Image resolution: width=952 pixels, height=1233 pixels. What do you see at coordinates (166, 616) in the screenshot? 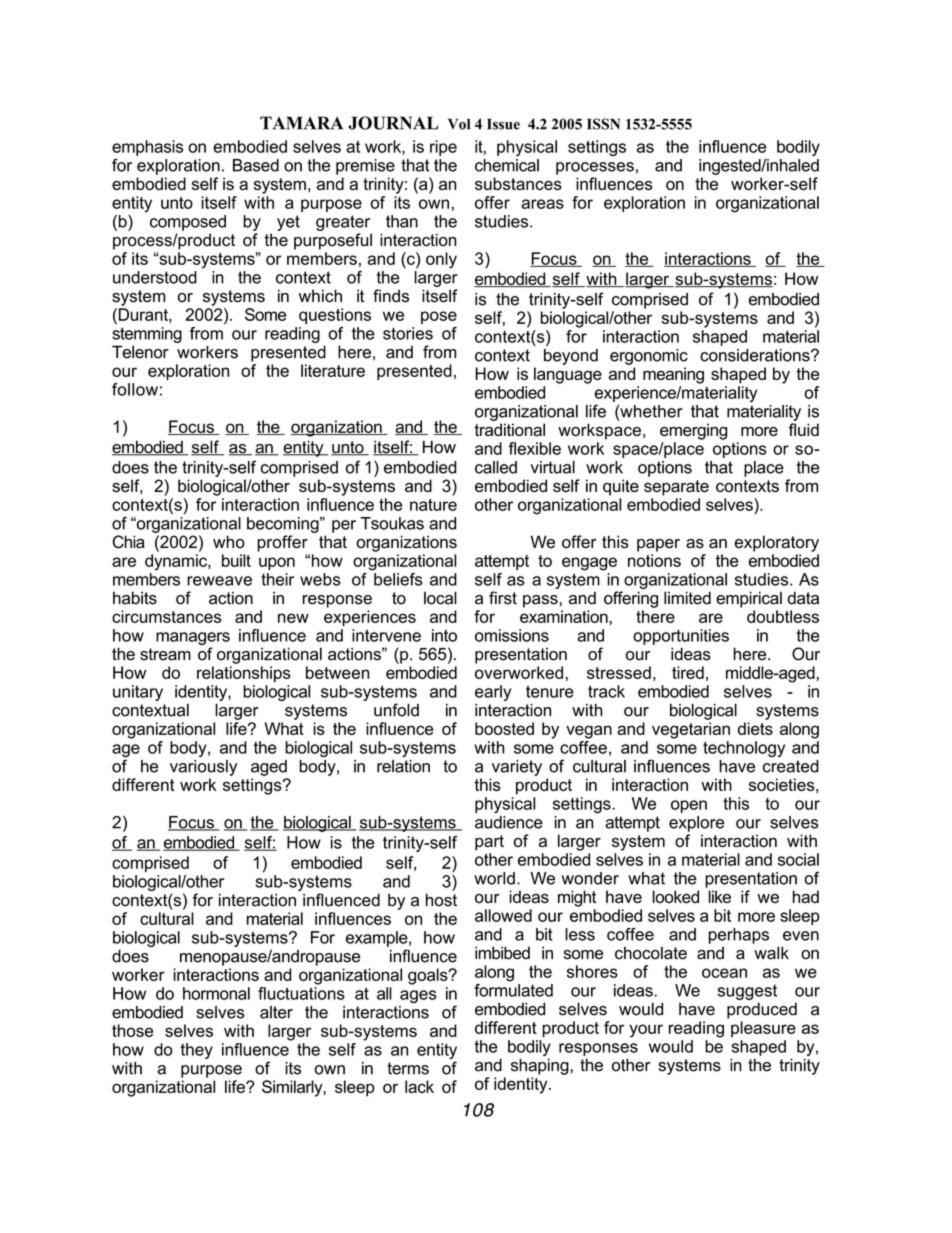
I see `circumstances` at bounding box center [166, 616].
